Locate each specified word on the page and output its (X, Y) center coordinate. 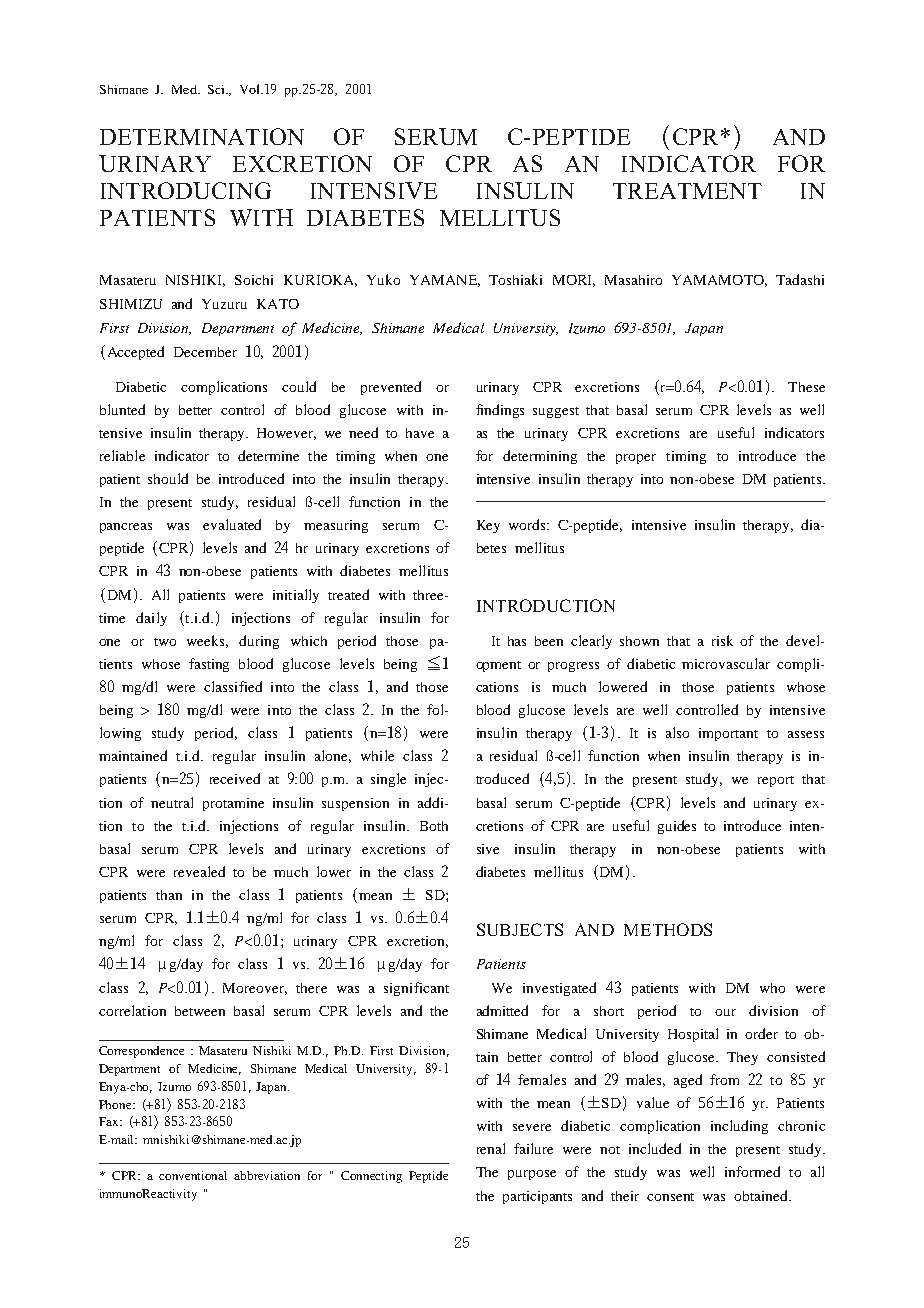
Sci (217, 89)
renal (491, 1148)
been (549, 641)
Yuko (383, 279)
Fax (110, 1121)
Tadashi (800, 279)
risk (722, 640)
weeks (207, 641)
